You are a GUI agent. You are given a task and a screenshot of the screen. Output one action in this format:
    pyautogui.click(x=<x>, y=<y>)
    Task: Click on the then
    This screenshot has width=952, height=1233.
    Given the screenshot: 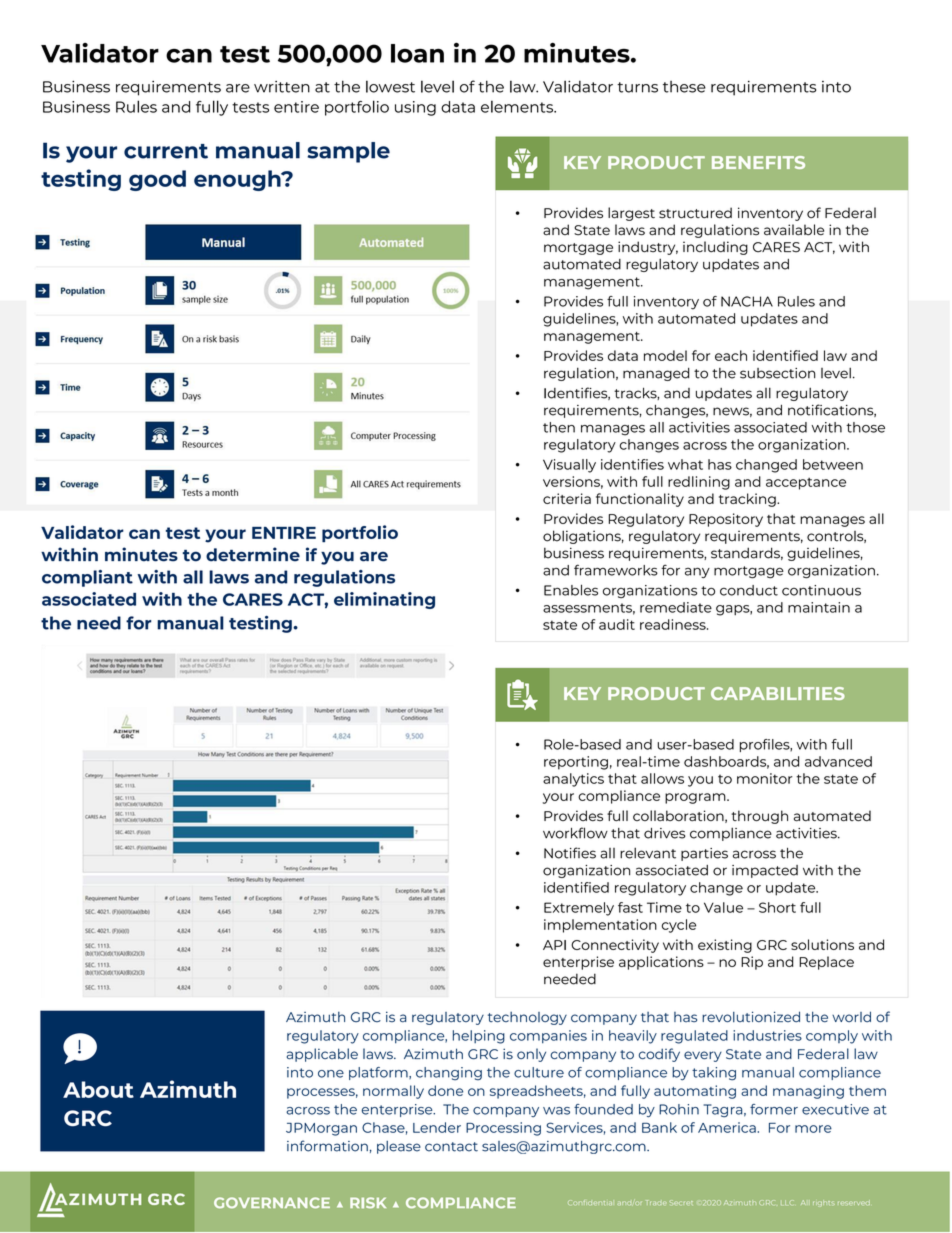 What is the action you would take?
    pyautogui.click(x=559, y=427)
